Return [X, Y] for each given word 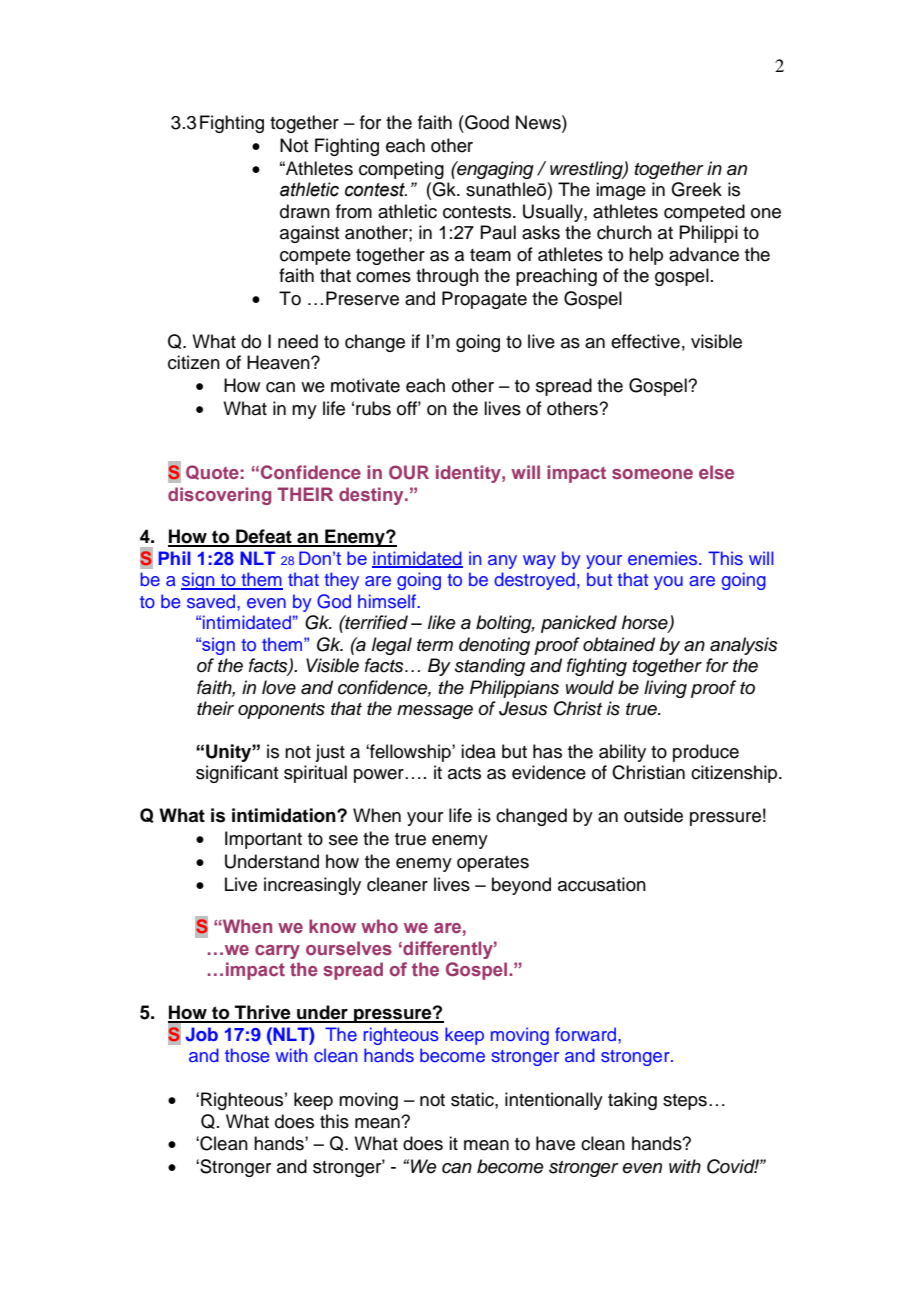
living [665, 689]
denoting [494, 646]
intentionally [554, 1101]
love [279, 687]
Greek [696, 189]
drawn [305, 211]
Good [486, 122]
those [247, 1055]
